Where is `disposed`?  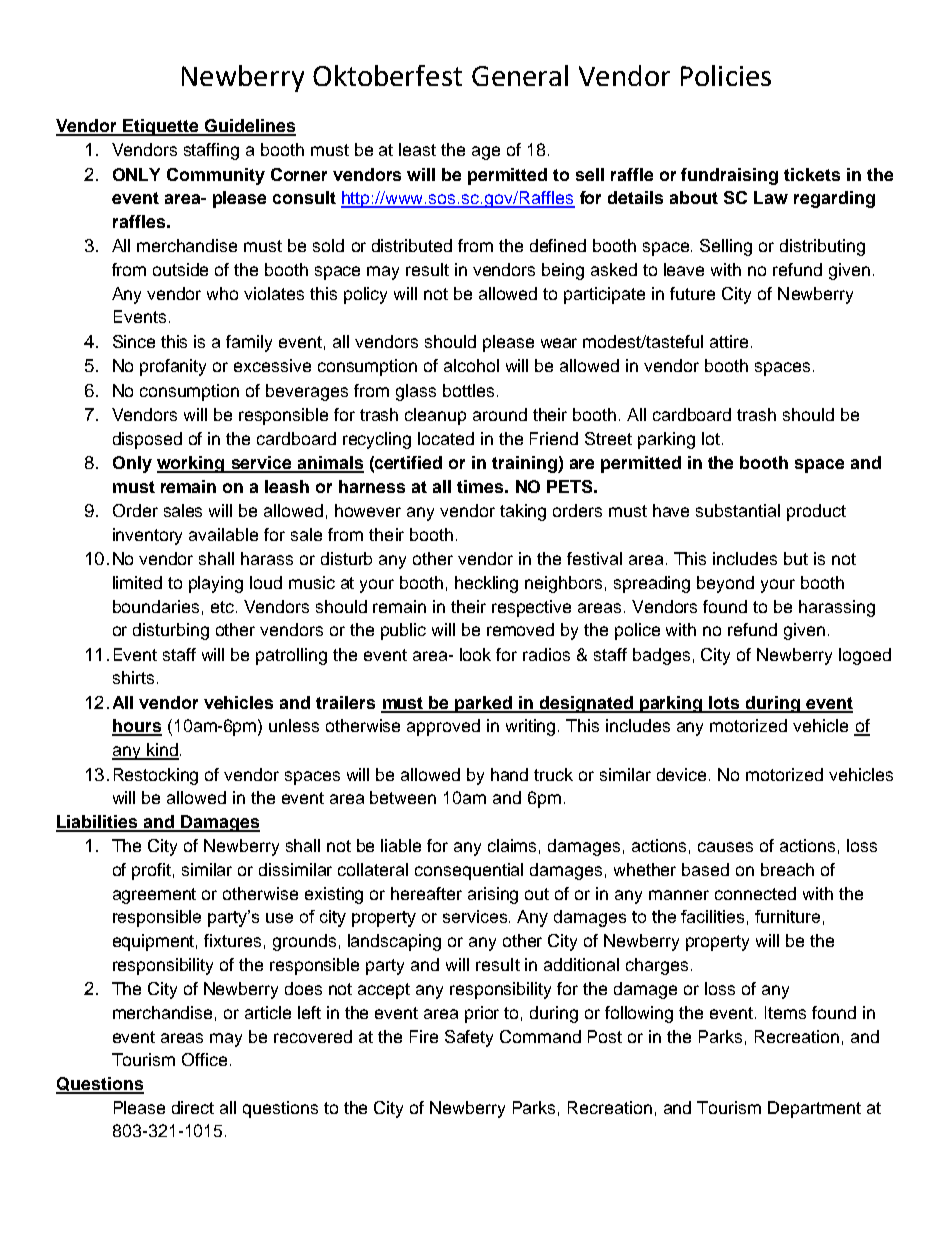
disposed is located at coordinates (147, 440).
